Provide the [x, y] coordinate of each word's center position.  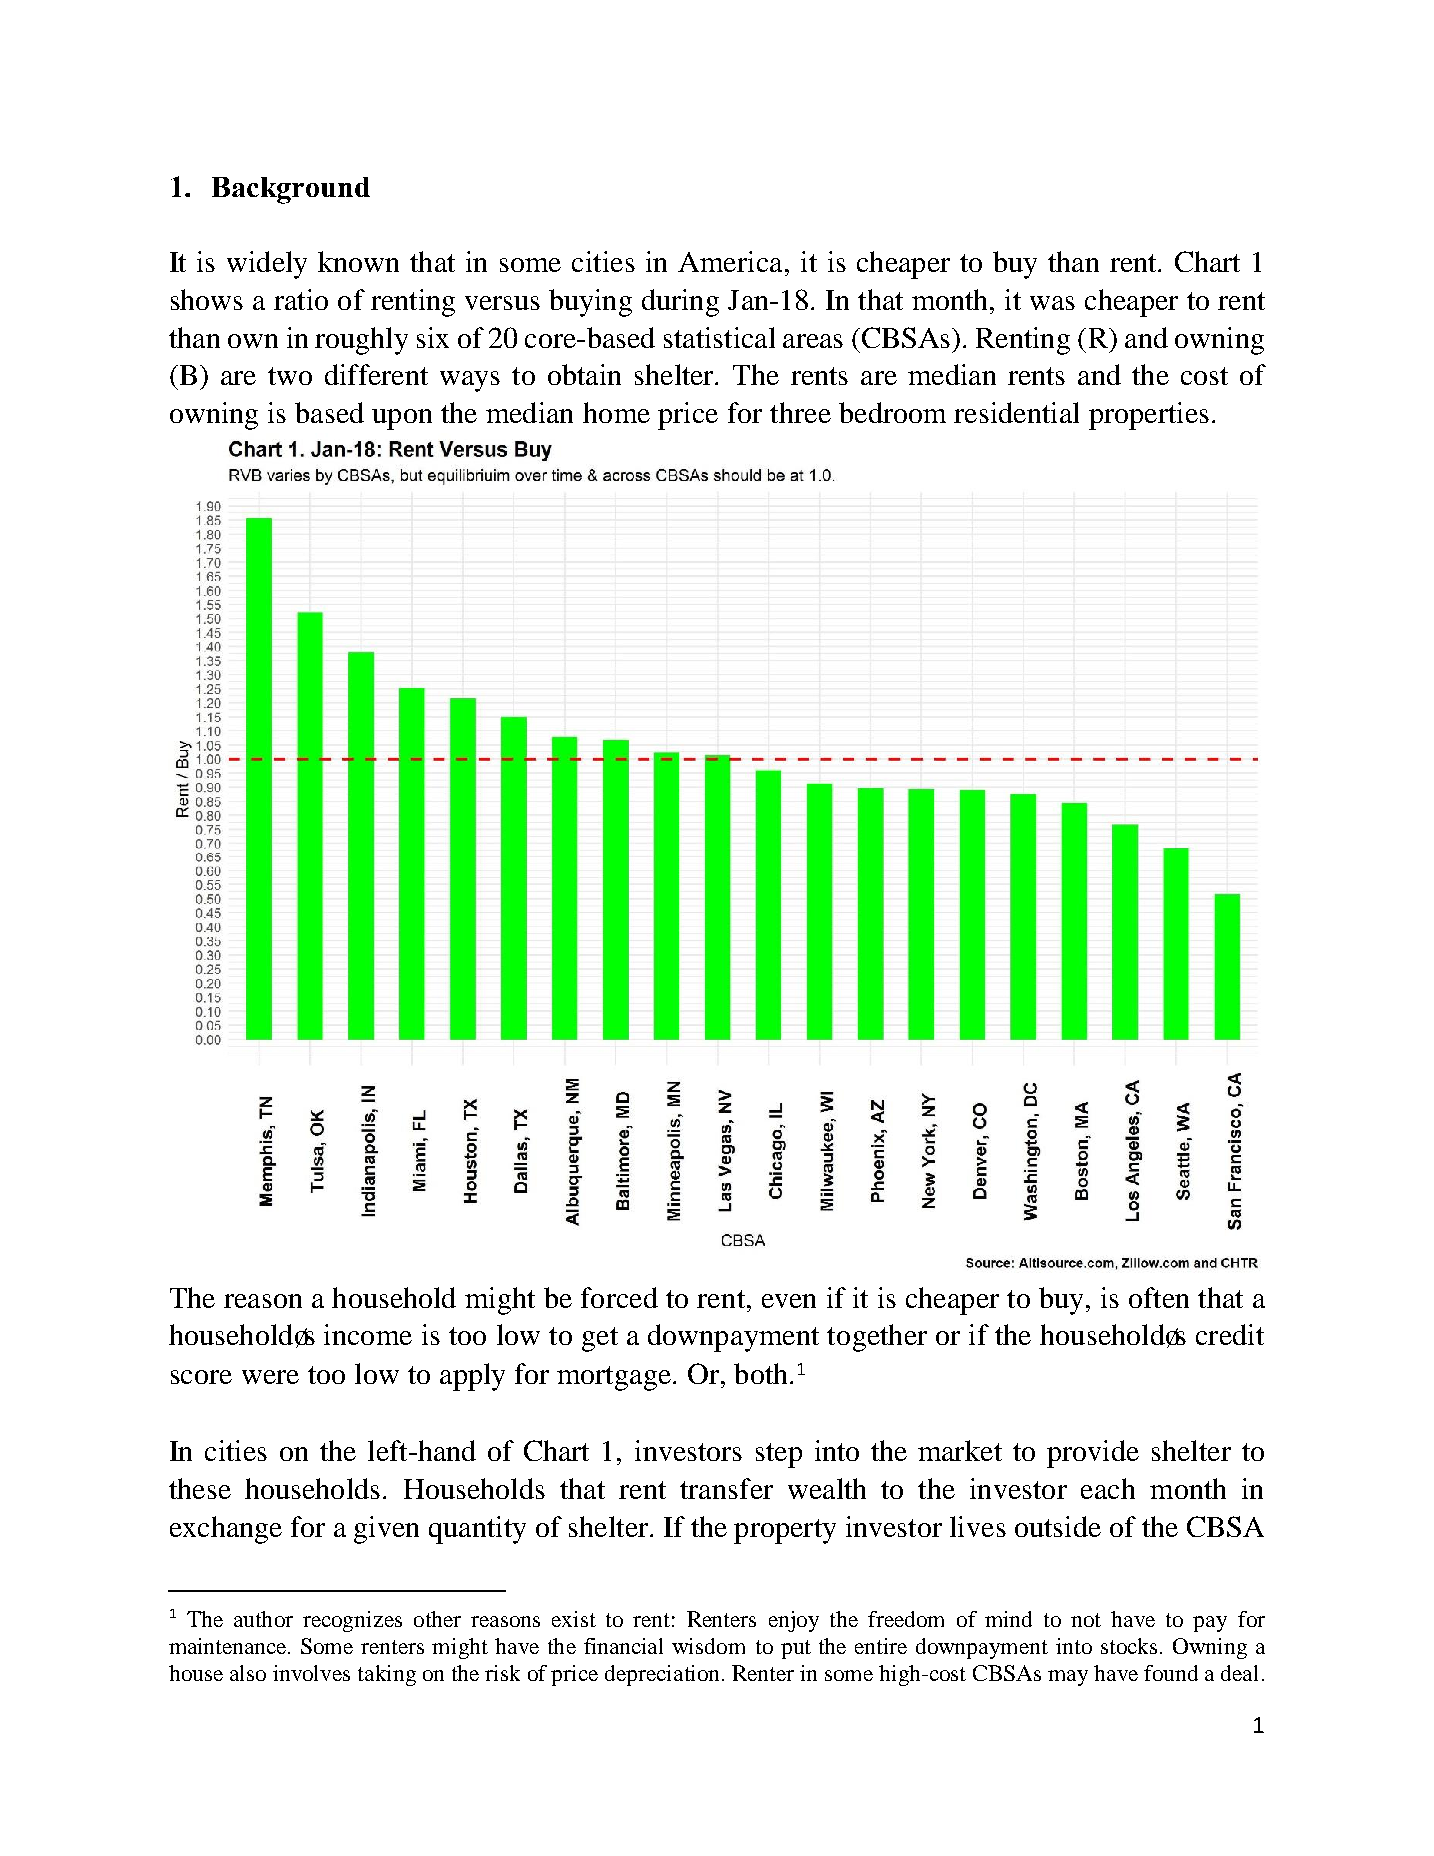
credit [1230, 1334]
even [789, 1301]
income [368, 1334]
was [1052, 303]
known [358, 261]
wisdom [708, 1646]
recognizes [352, 1621]
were [270, 1377]
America [730, 261]
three [800, 412]
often [1159, 1297]
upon [402, 419]
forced [619, 1297]
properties [1149, 416]
